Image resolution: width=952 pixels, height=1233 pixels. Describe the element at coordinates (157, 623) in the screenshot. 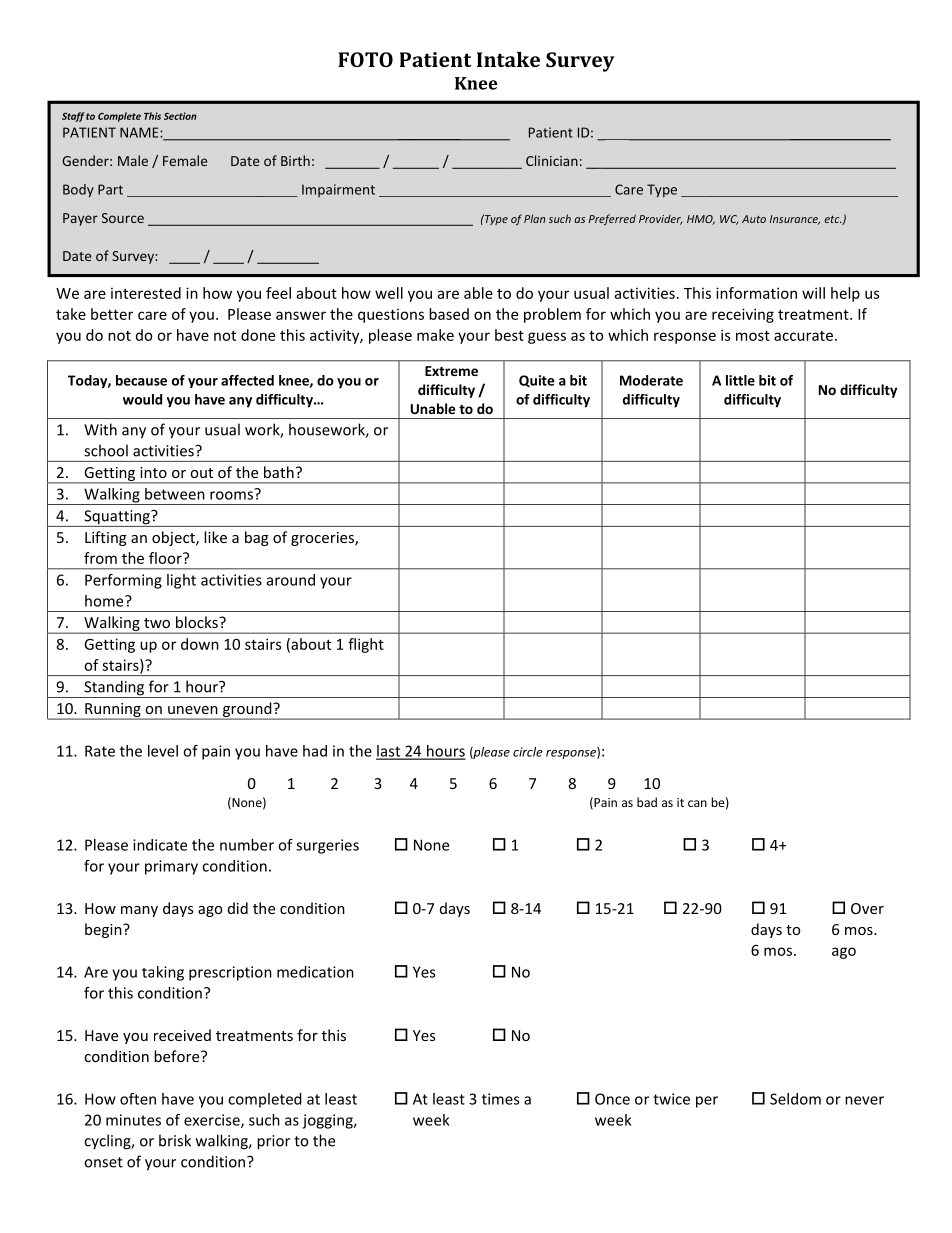

I see `two` at that location.
